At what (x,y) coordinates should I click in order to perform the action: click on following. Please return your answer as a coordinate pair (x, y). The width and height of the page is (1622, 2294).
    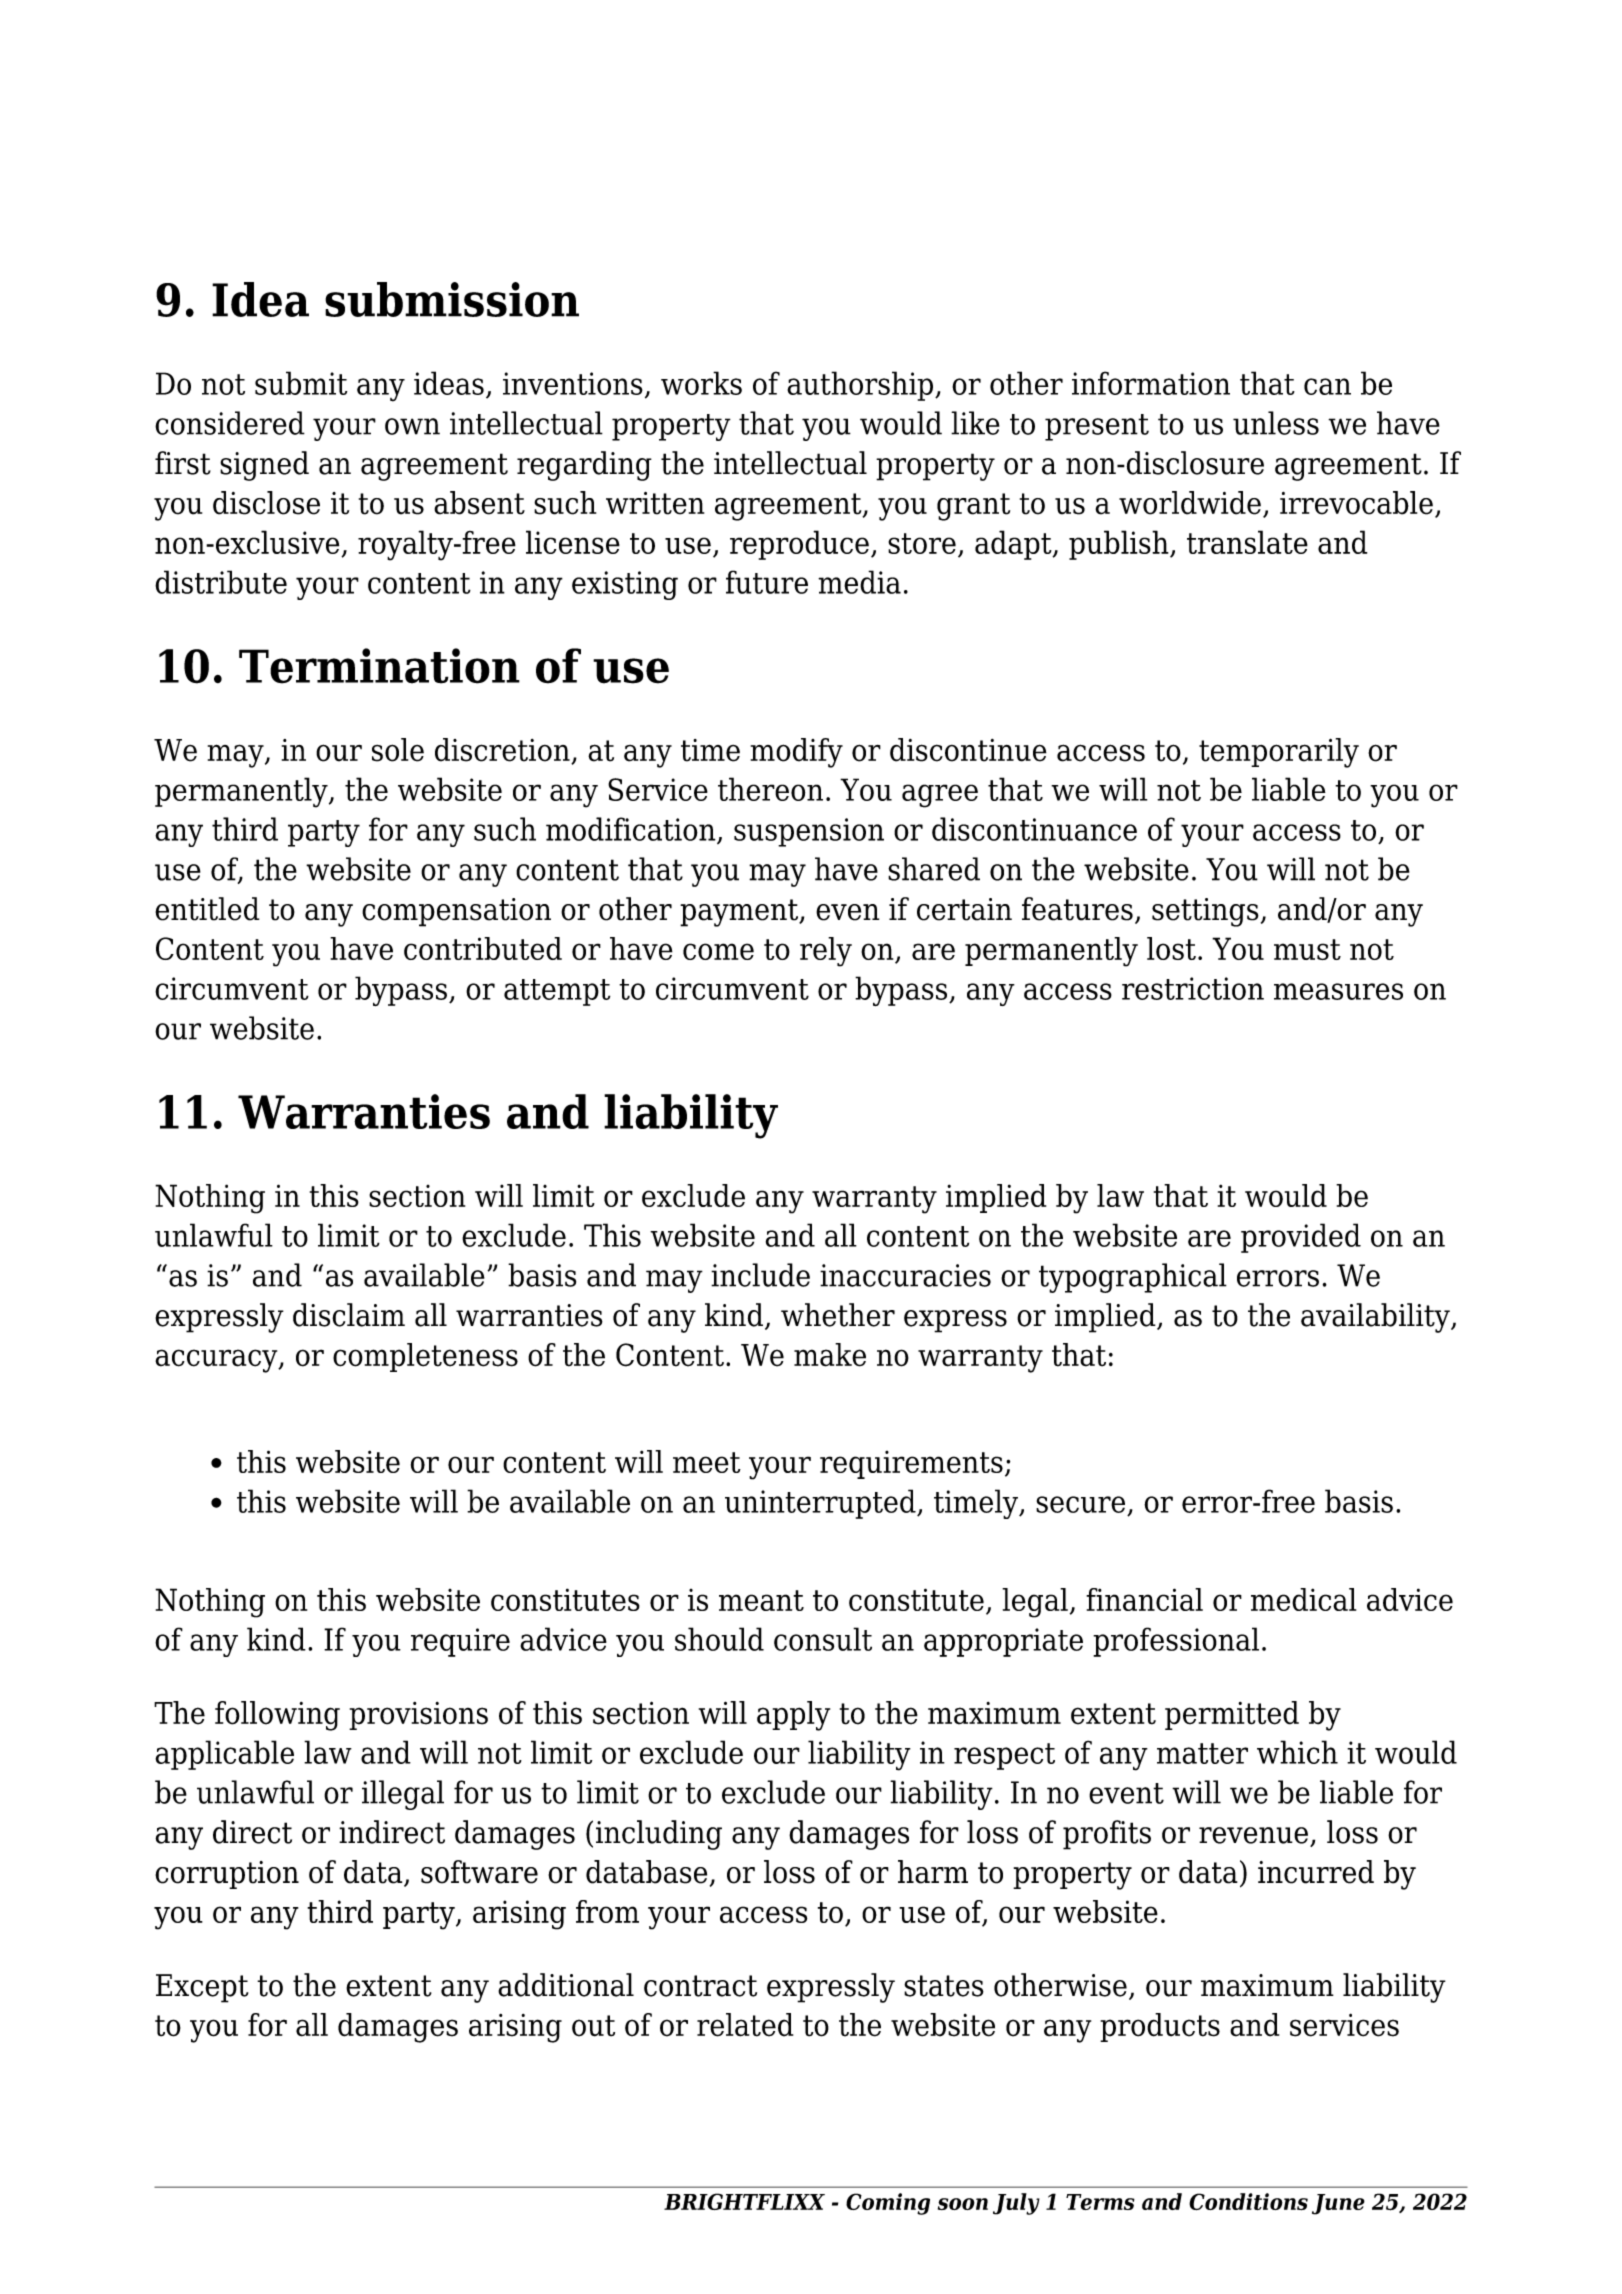
    Looking at the image, I should click on (277, 1716).
